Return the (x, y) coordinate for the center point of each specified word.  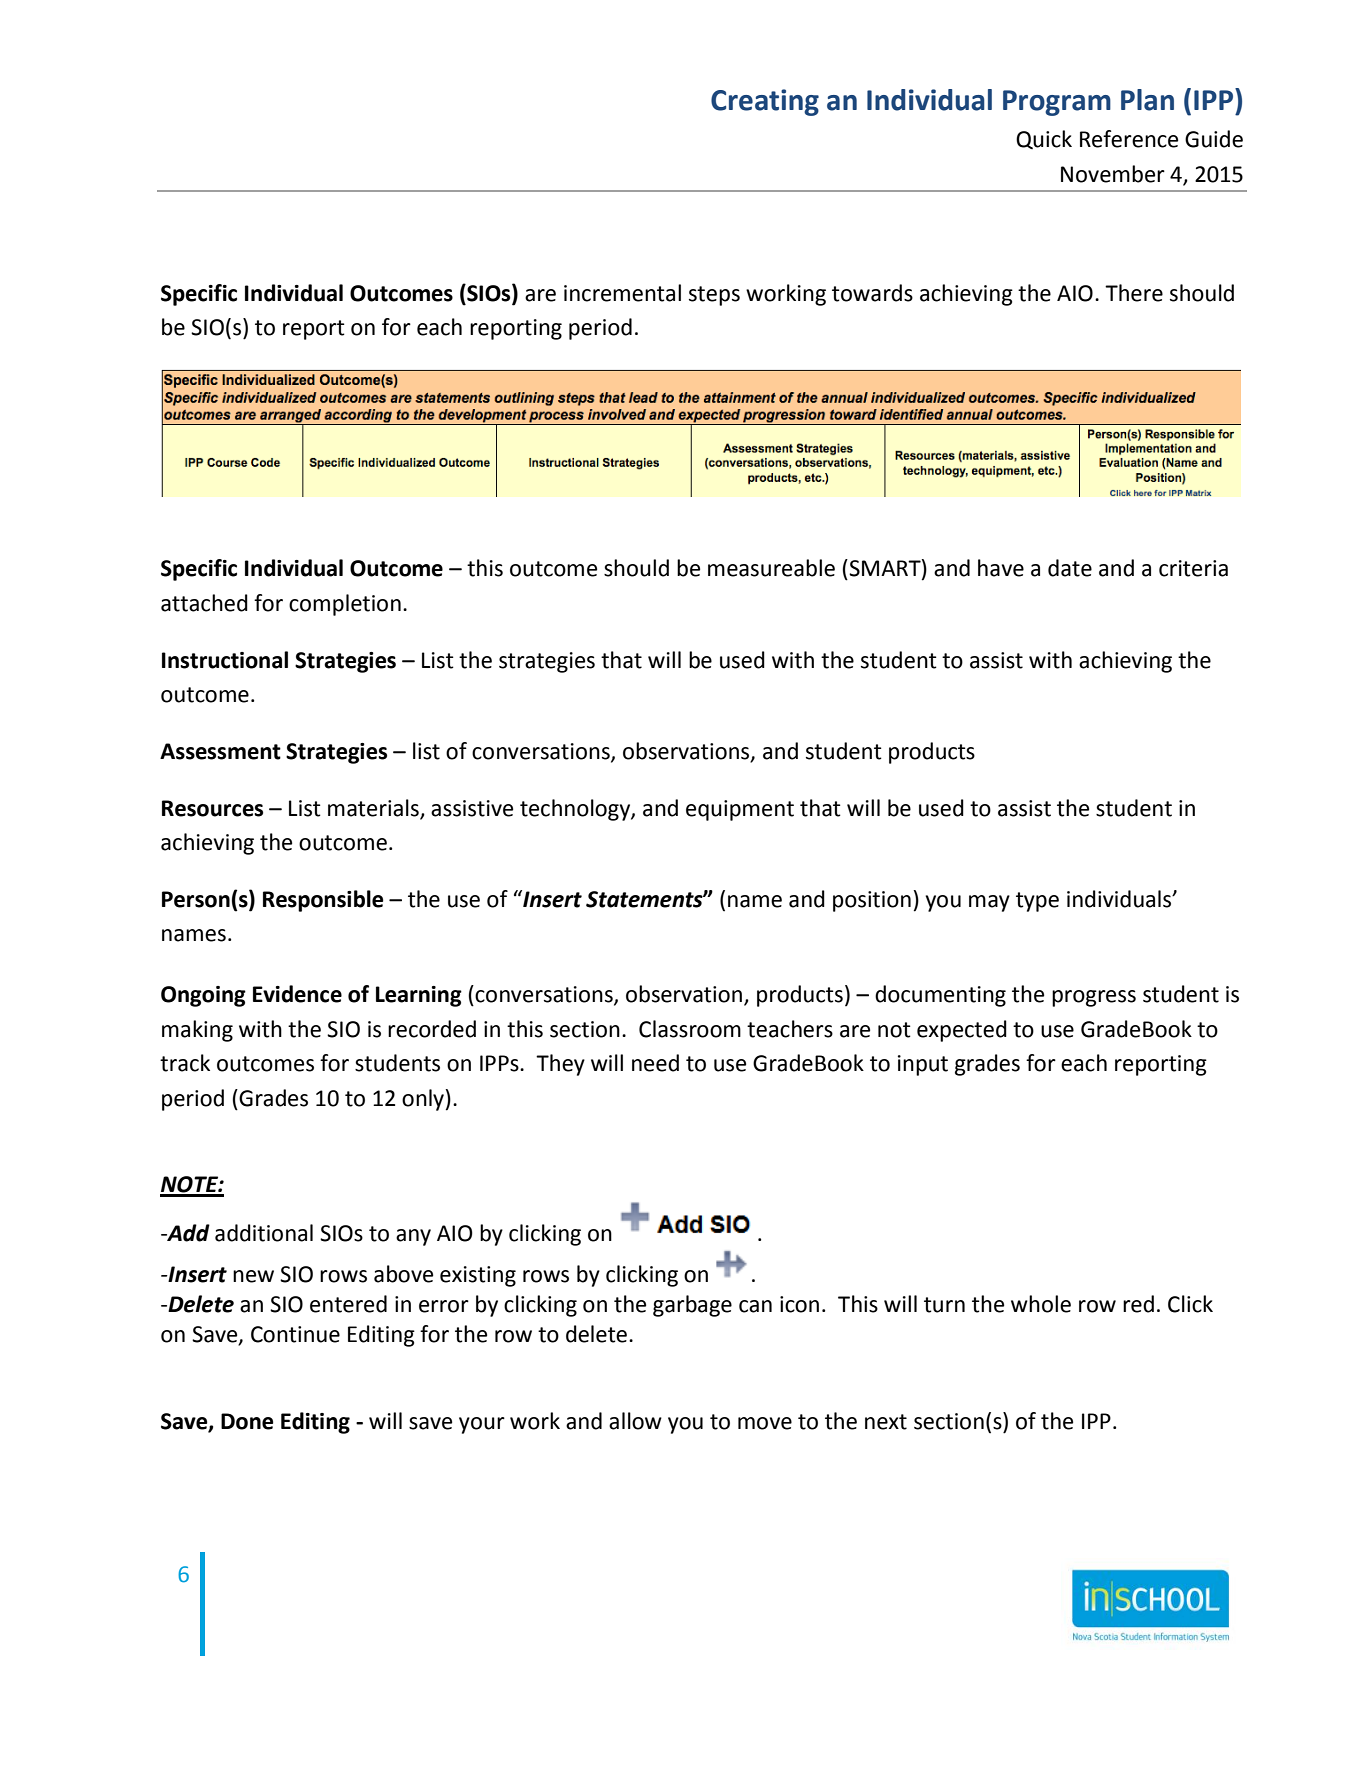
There (1134, 293)
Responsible (323, 901)
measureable (771, 568)
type (1037, 902)
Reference (1129, 139)
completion (345, 605)
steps (714, 296)
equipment (740, 810)
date (1070, 568)
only (423, 1100)
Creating (765, 102)
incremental (622, 293)
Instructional (225, 660)
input (923, 1065)
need (655, 1063)
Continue (295, 1334)
